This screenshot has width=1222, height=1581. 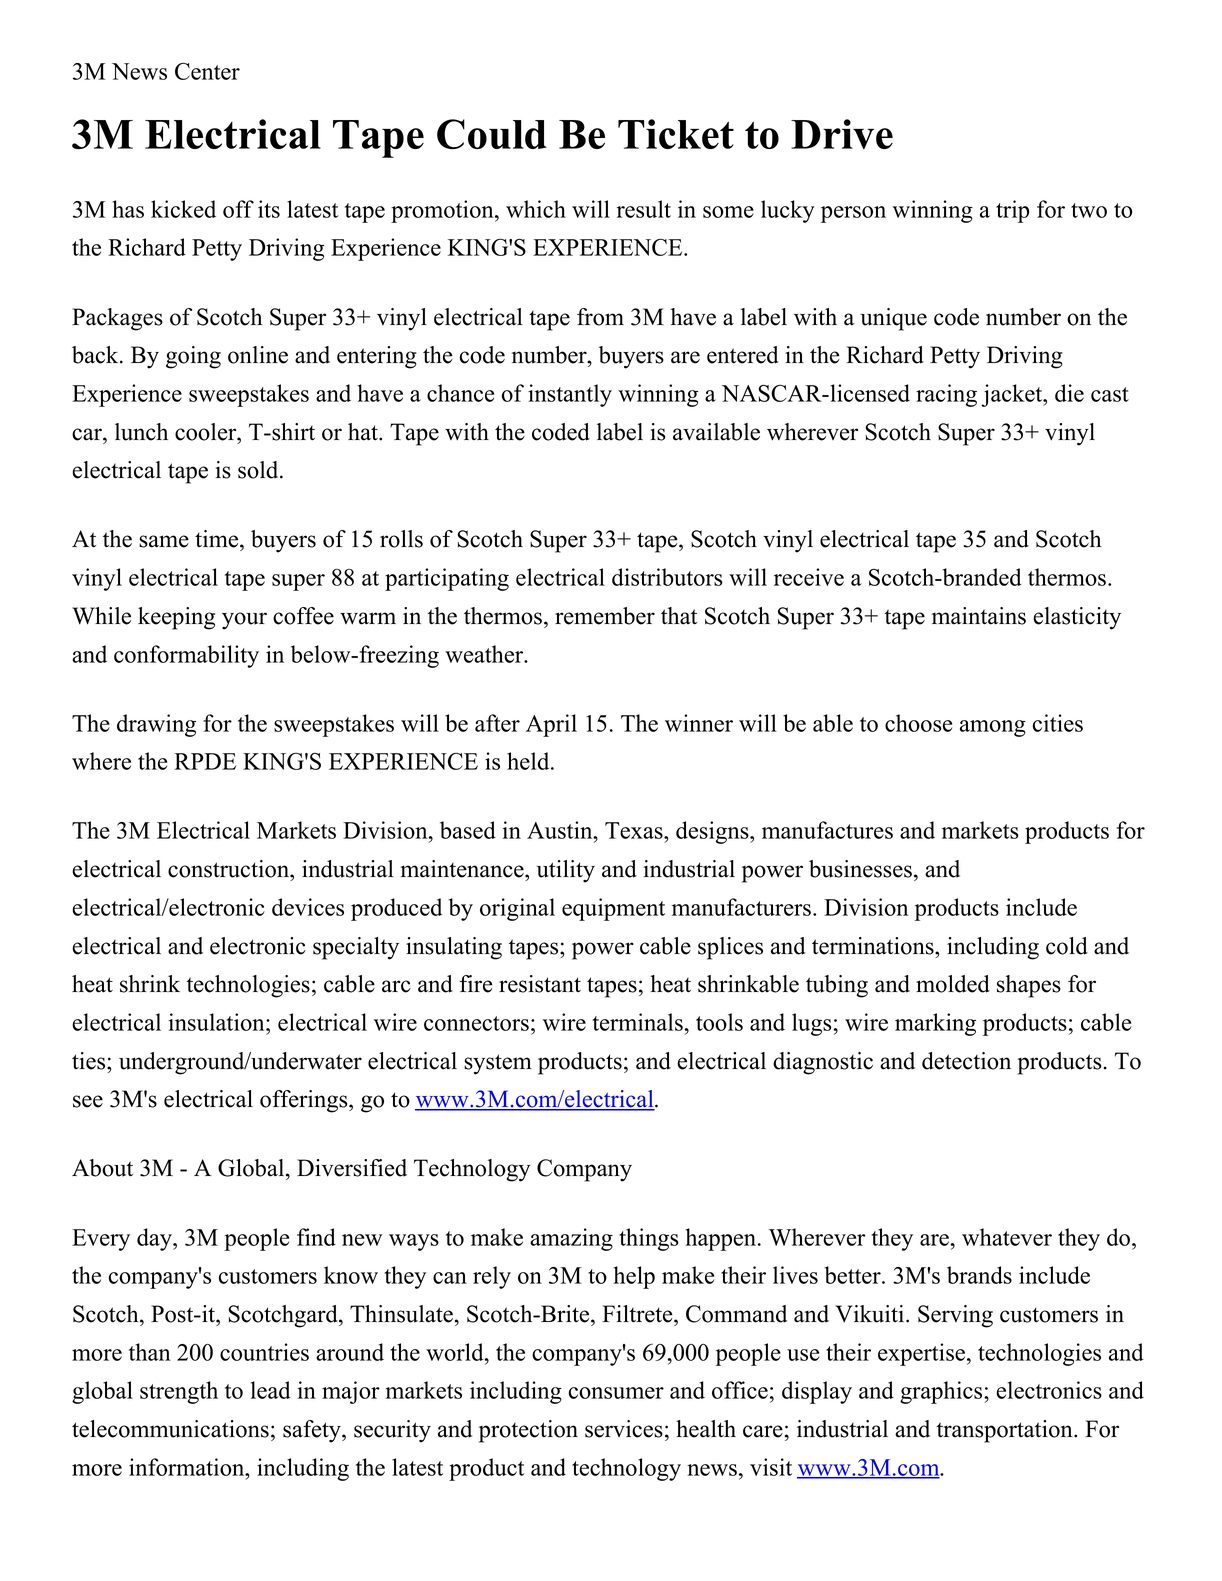 What do you see at coordinates (624, 1429) in the screenshot?
I see `services` at bounding box center [624, 1429].
